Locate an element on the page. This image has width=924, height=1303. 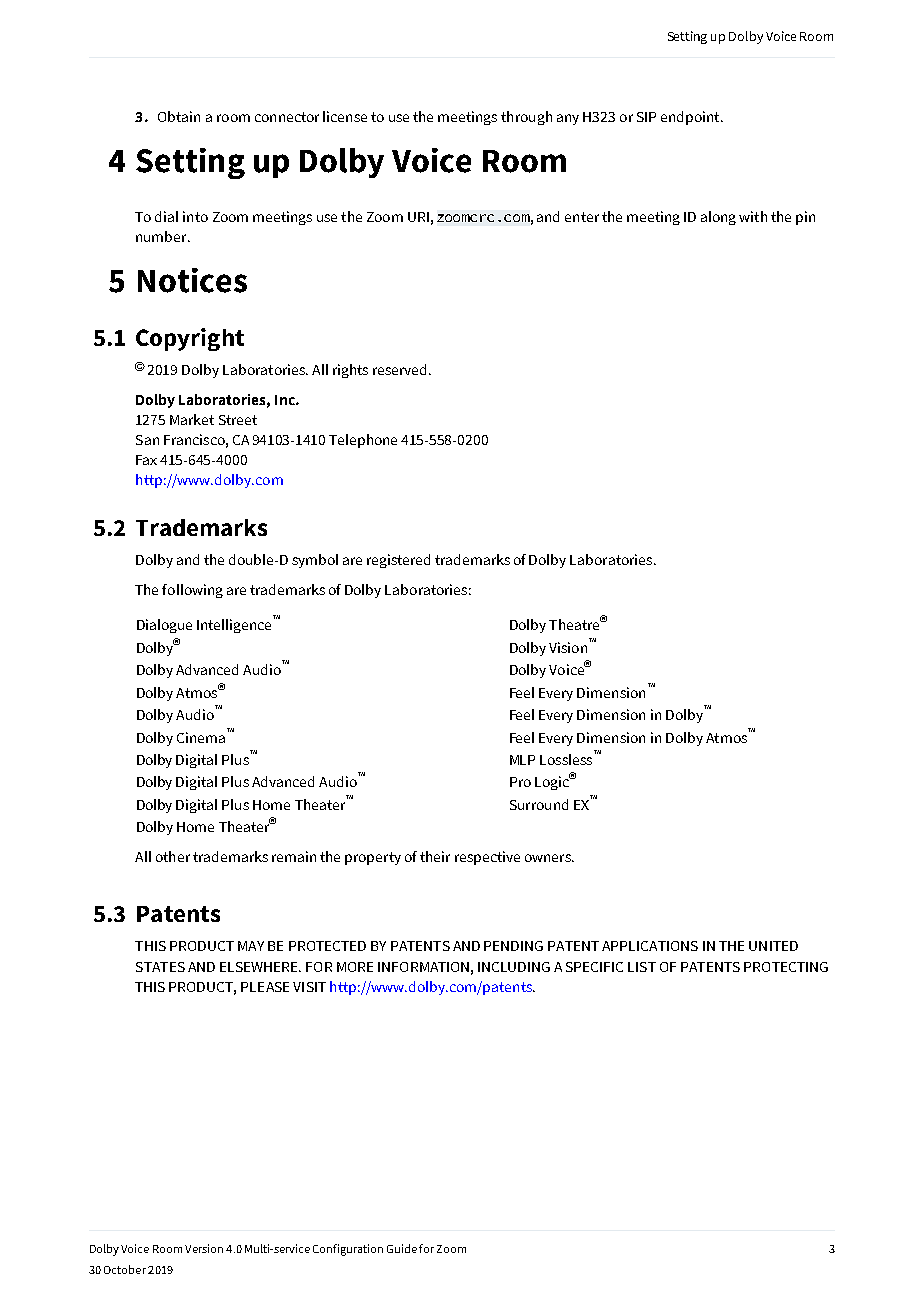
PROTECTING is located at coordinates (786, 967).
